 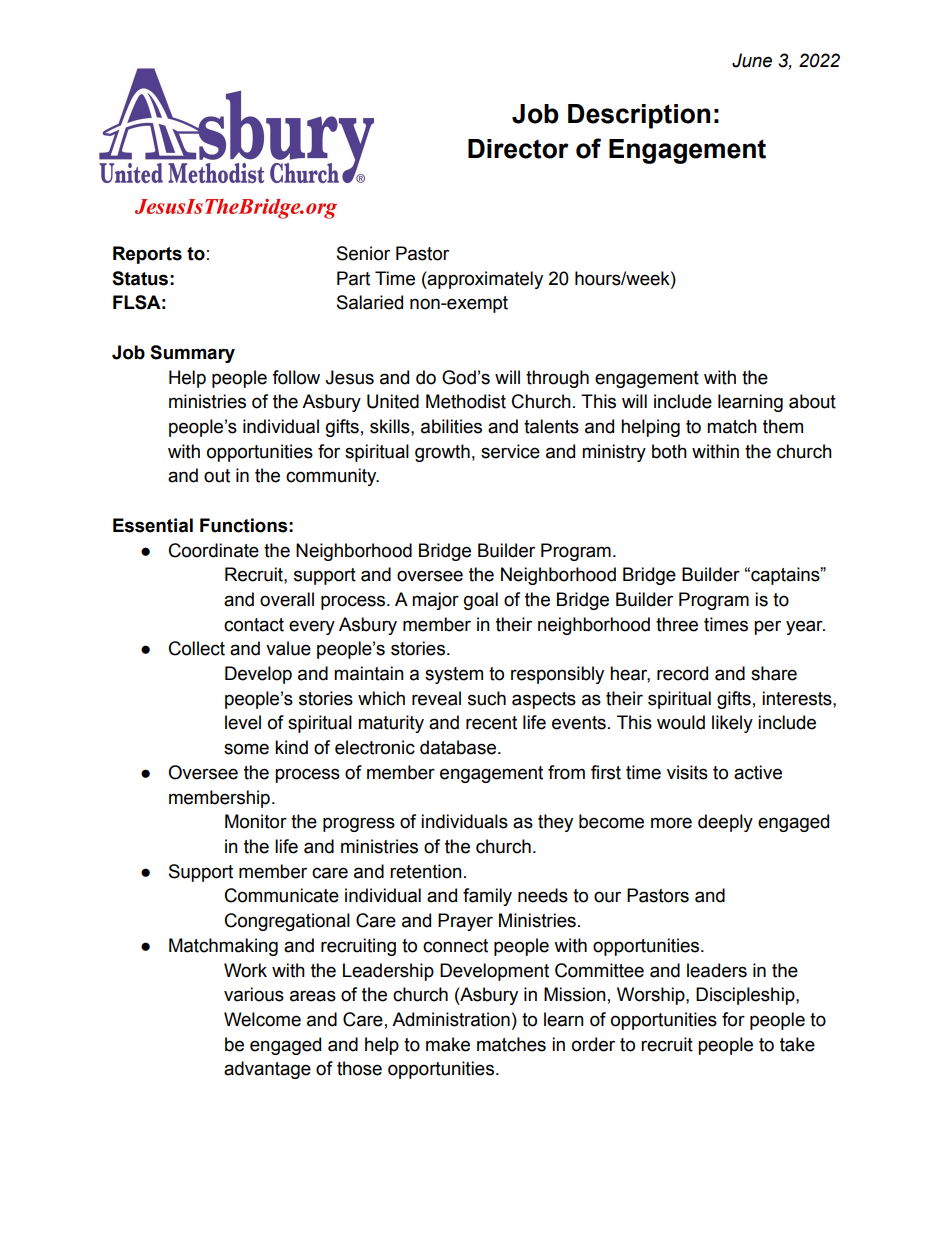 I want to click on about, so click(x=812, y=401).
